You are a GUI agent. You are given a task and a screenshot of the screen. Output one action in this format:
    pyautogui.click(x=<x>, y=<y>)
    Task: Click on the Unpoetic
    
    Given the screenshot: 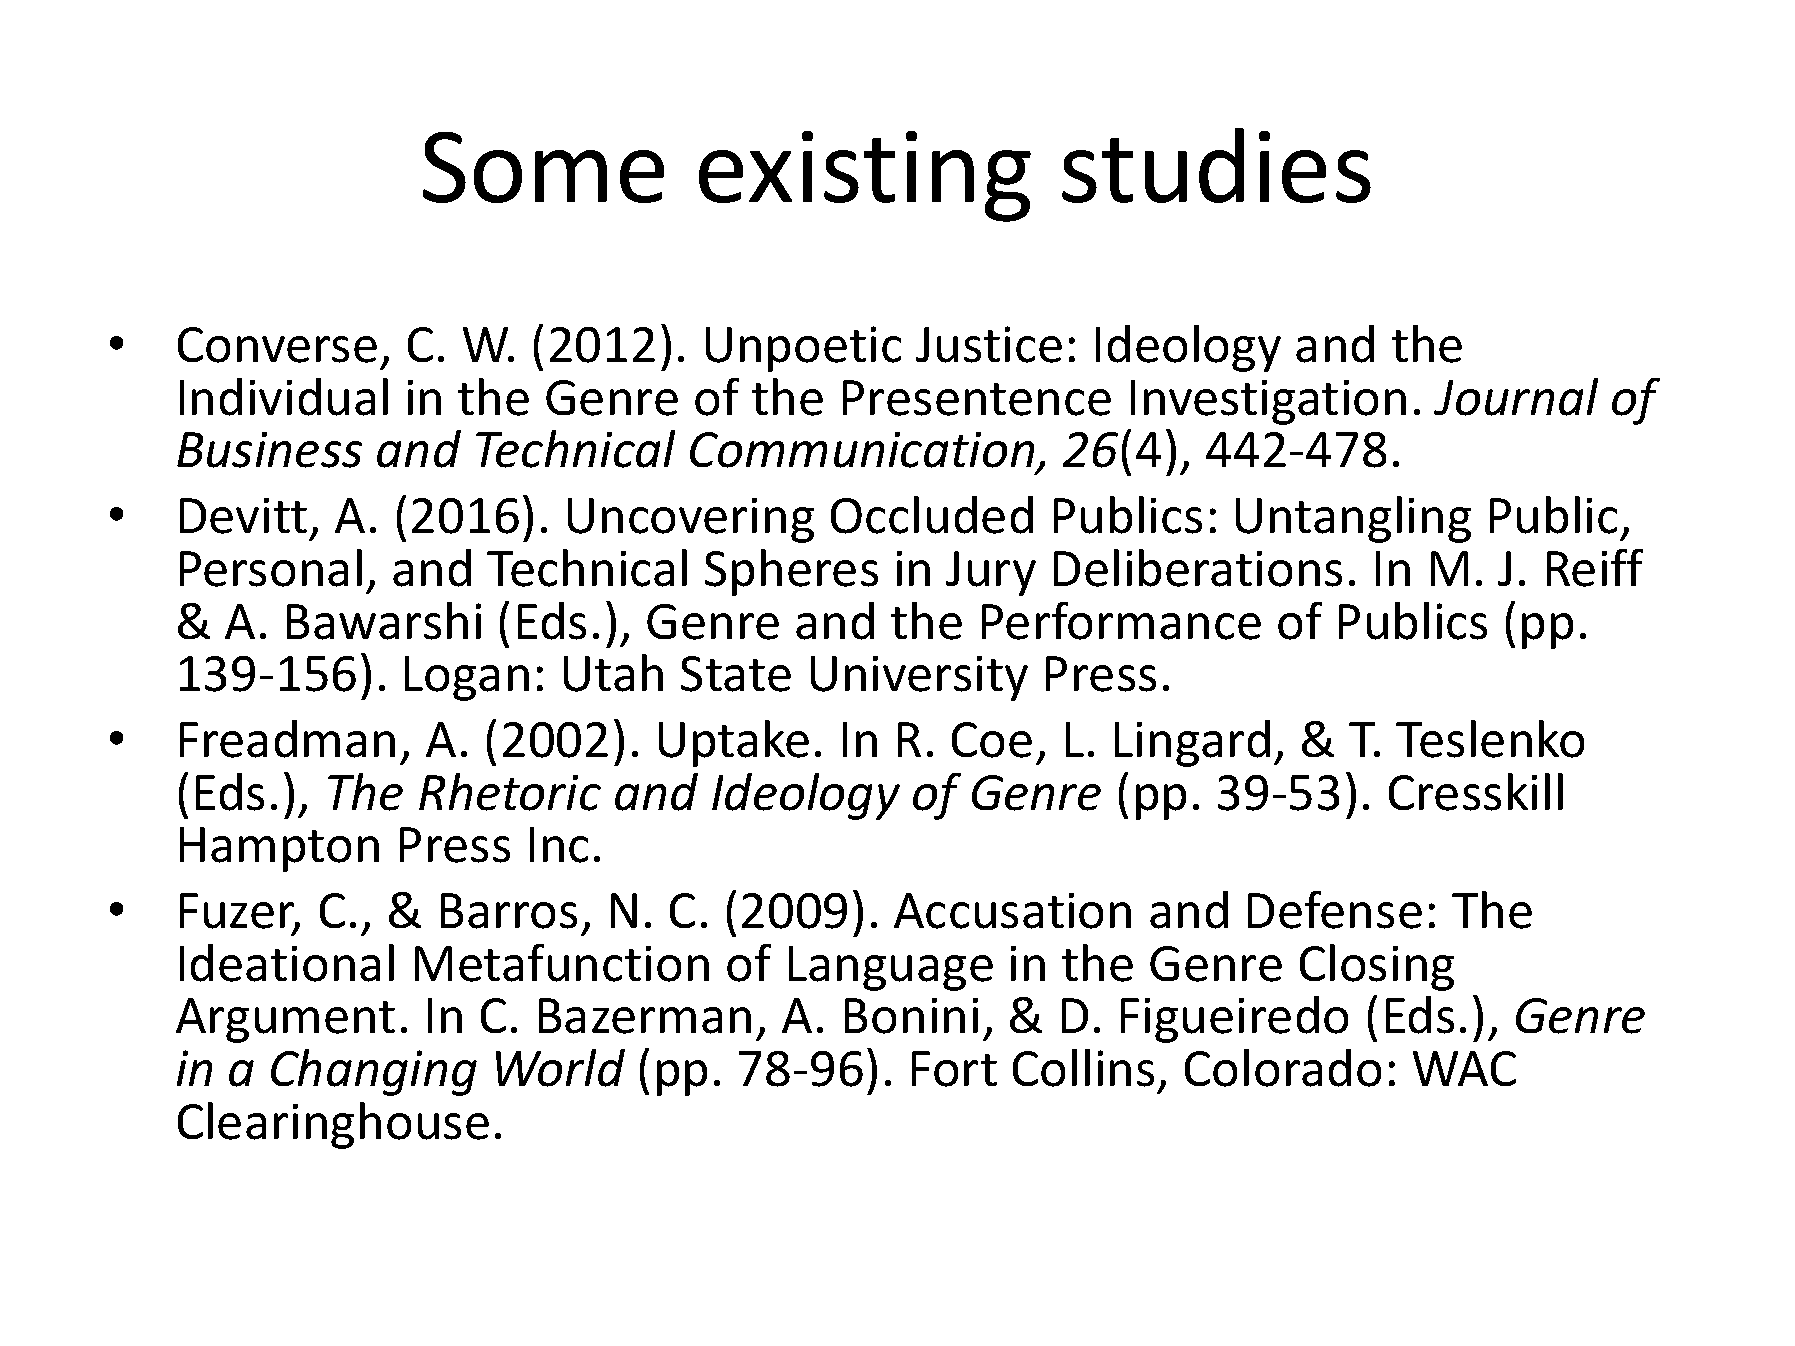 What is the action you would take?
    pyautogui.click(x=803, y=349)
